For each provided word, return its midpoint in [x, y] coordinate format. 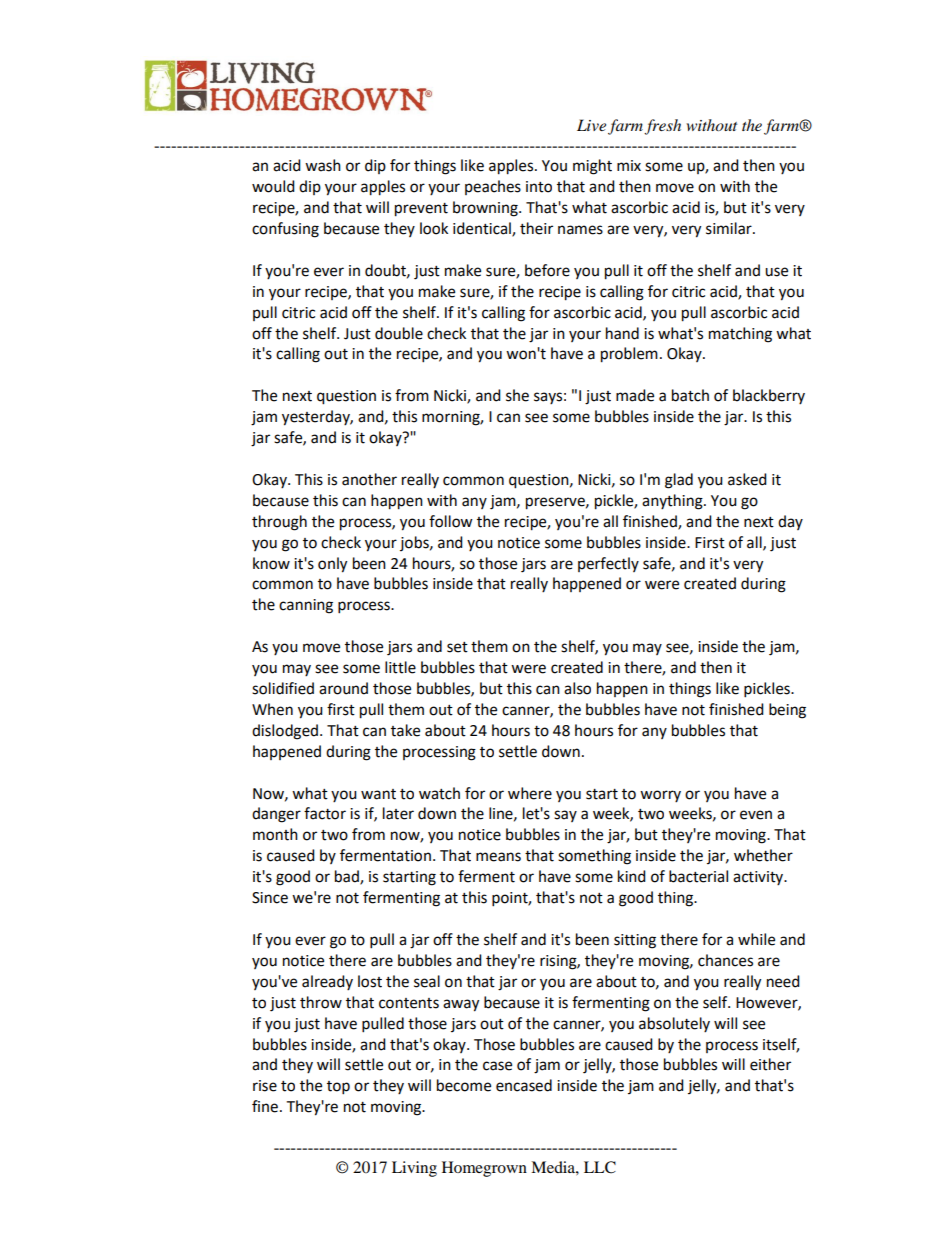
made [635, 395]
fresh [662, 127]
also [577, 688]
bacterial [698, 876]
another [369, 479]
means [498, 857]
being [787, 711]
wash [323, 165]
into [539, 187]
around [343, 688]
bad [348, 877]
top [338, 1088]
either [770, 1064]
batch [690, 395]
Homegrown [484, 1169]
